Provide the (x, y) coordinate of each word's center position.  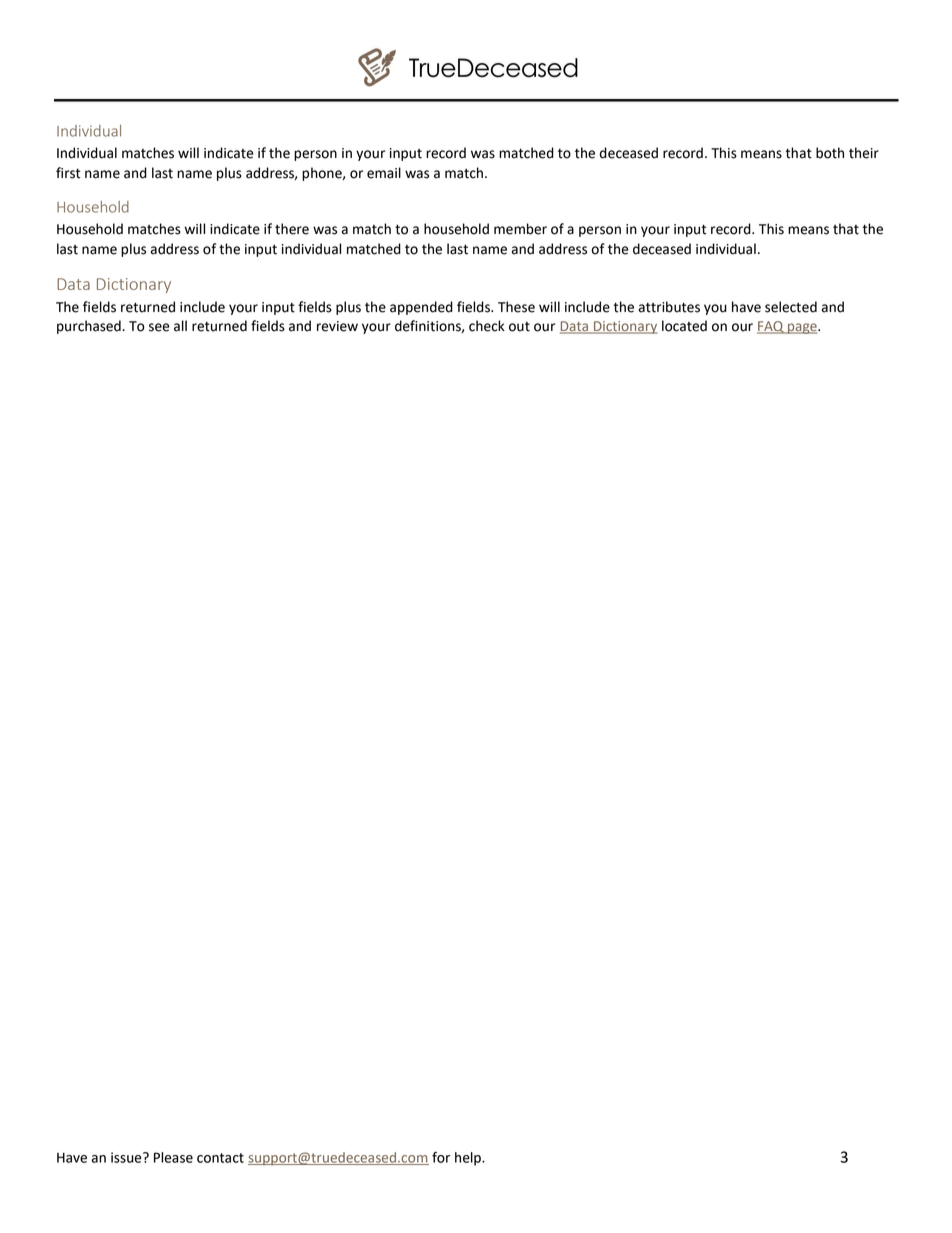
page (802, 328)
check (487, 326)
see (159, 327)
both (830, 153)
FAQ (771, 327)
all (180, 326)
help (469, 1159)
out (519, 327)
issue (127, 1157)
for (441, 1157)
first (68, 173)
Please (173, 1157)
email (384, 173)
